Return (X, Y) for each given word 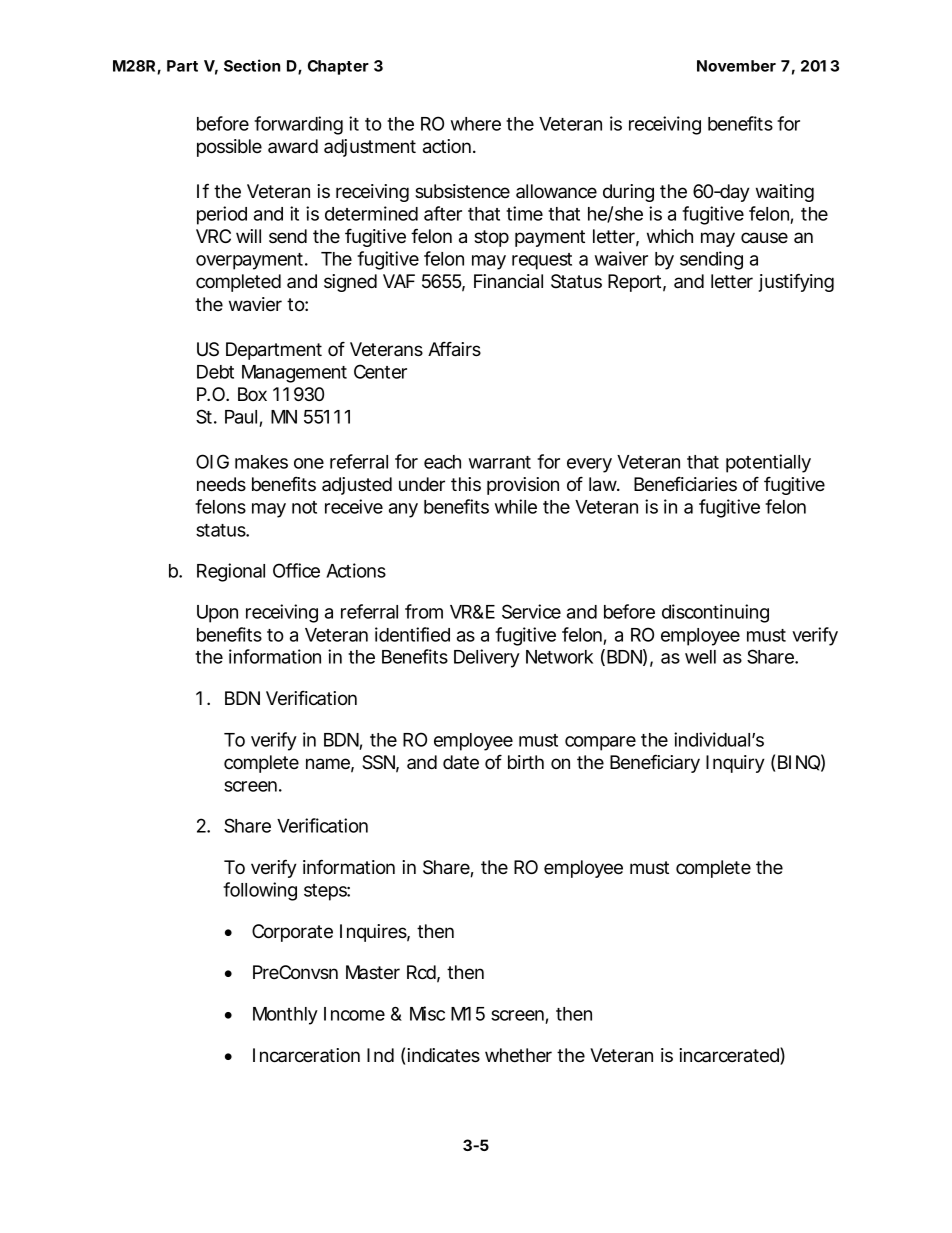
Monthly (285, 1016)
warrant (500, 462)
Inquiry (735, 764)
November (736, 66)
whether (518, 1055)
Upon (217, 614)
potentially (768, 463)
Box (252, 394)
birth (526, 762)
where (476, 124)
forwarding (298, 125)
